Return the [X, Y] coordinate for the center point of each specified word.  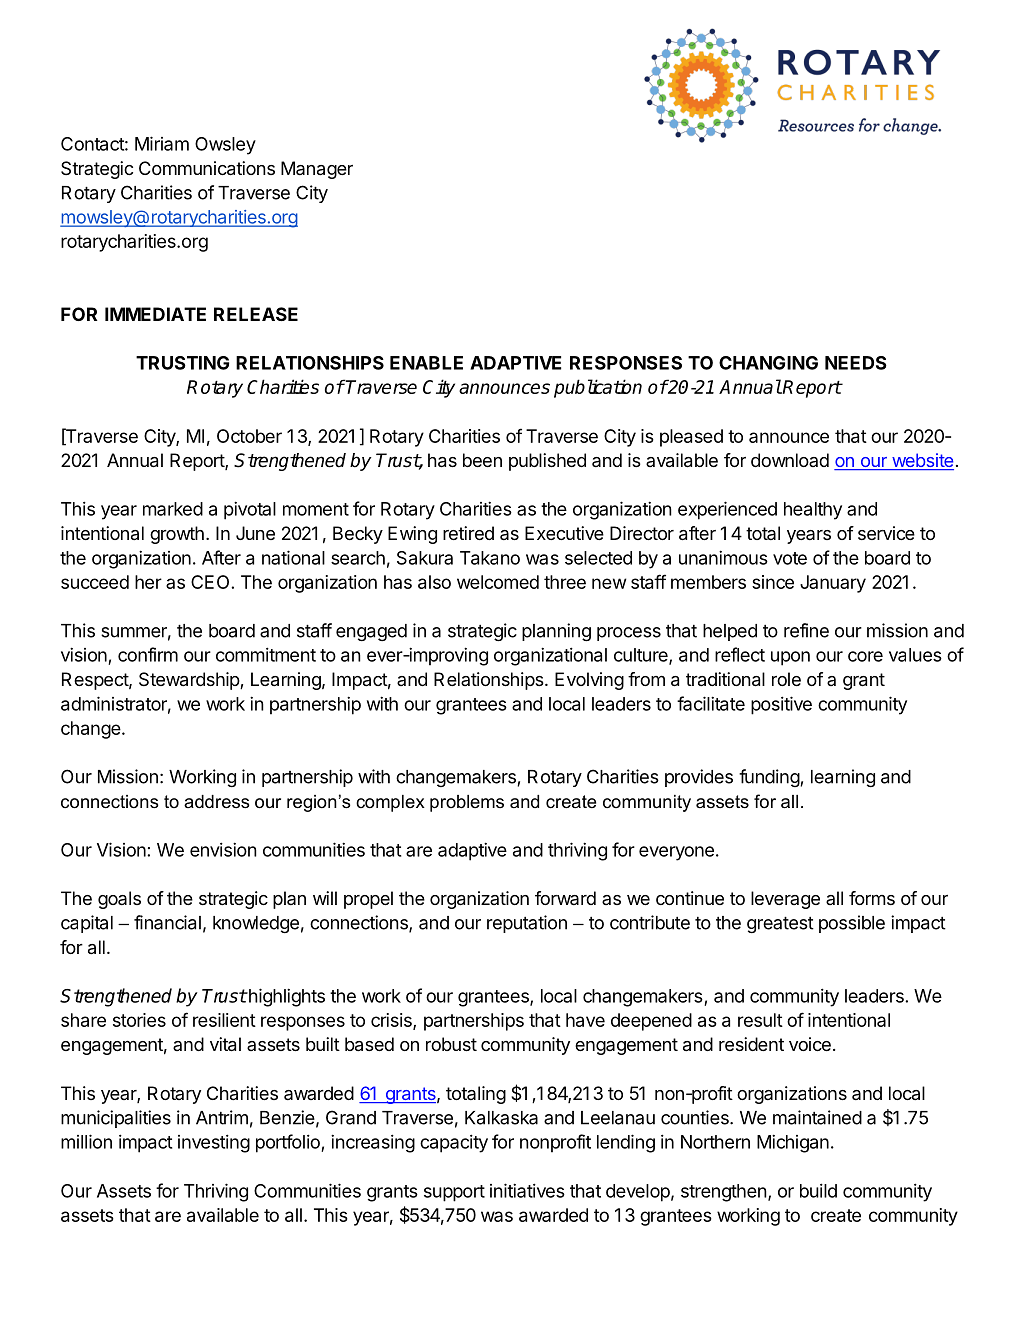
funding [770, 778]
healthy [813, 511]
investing [214, 1143]
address [217, 802]
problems [467, 803]
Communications [207, 168]
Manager [317, 170]
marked [173, 509]
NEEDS [856, 363]
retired [468, 533]
